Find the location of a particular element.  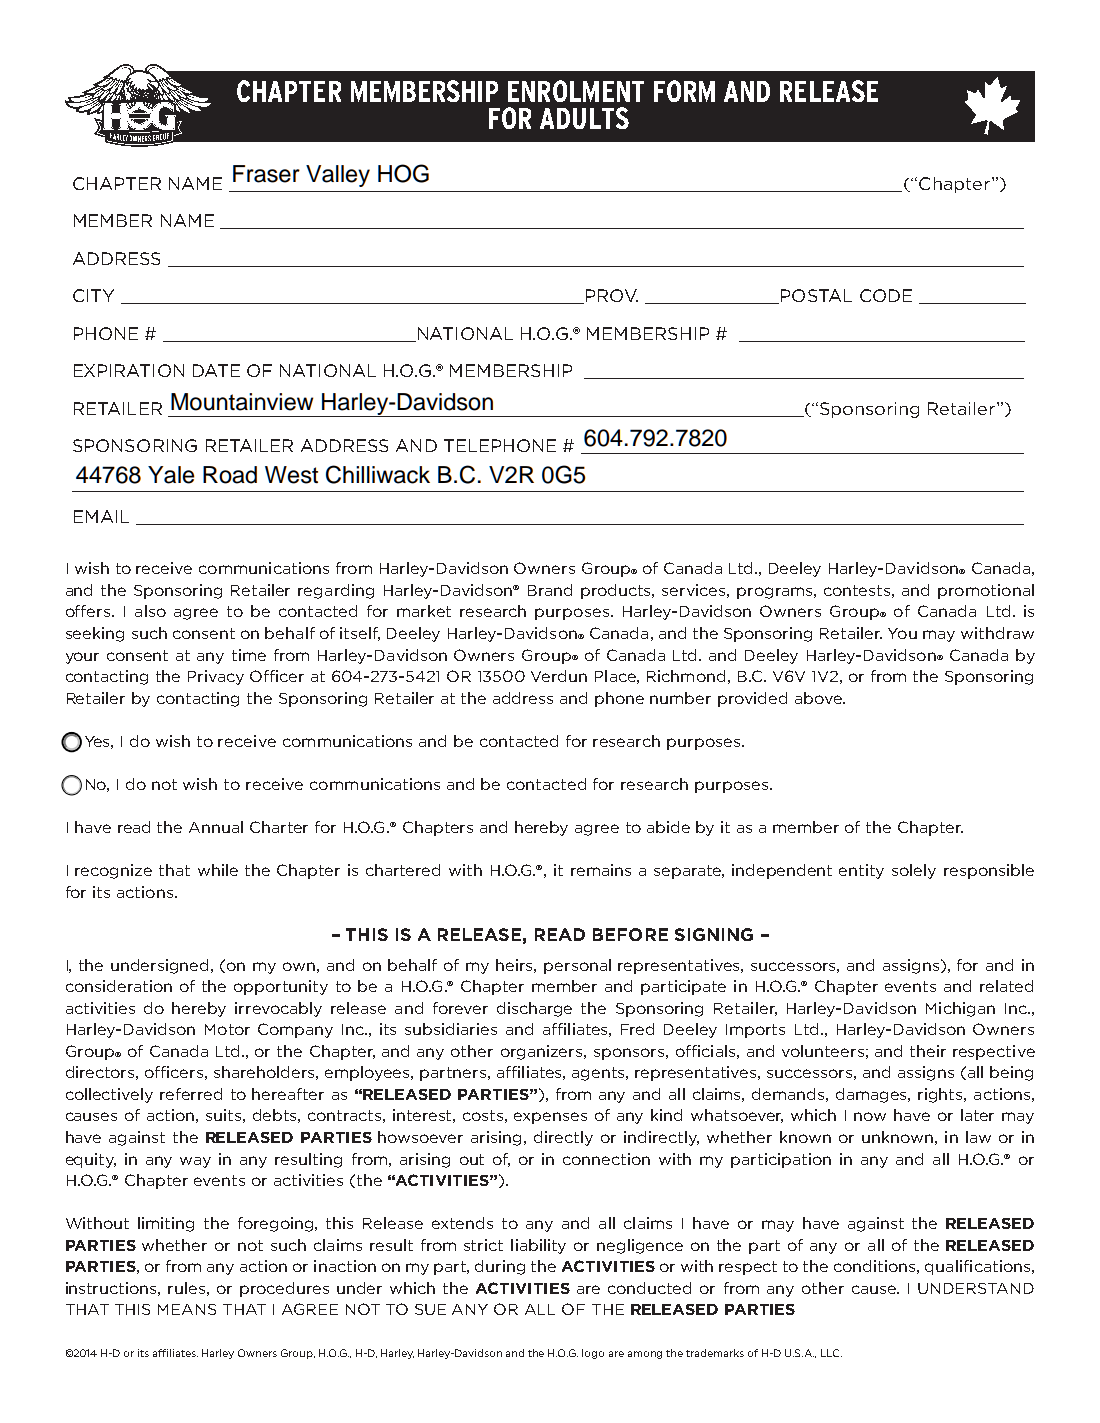

CODE is located at coordinates (886, 295).
